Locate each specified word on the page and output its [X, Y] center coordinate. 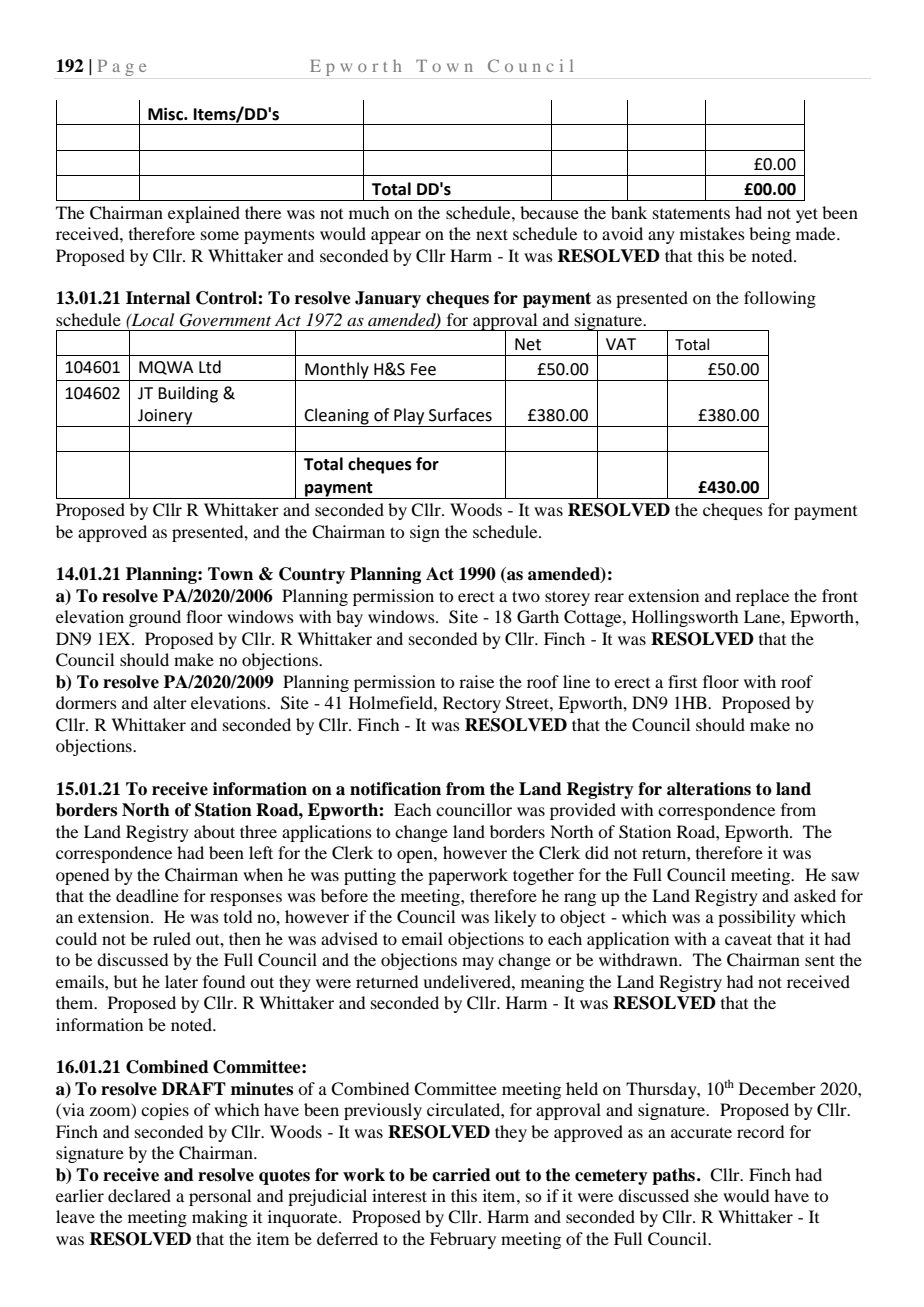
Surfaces [460, 415]
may [478, 963]
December [777, 1088]
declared [139, 1195]
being [770, 235]
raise [476, 681]
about [214, 831]
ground [155, 618]
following [780, 299]
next [492, 234]
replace [762, 597]
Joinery [165, 418]
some [220, 235]
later [181, 981]
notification [395, 789]
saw [845, 876]
